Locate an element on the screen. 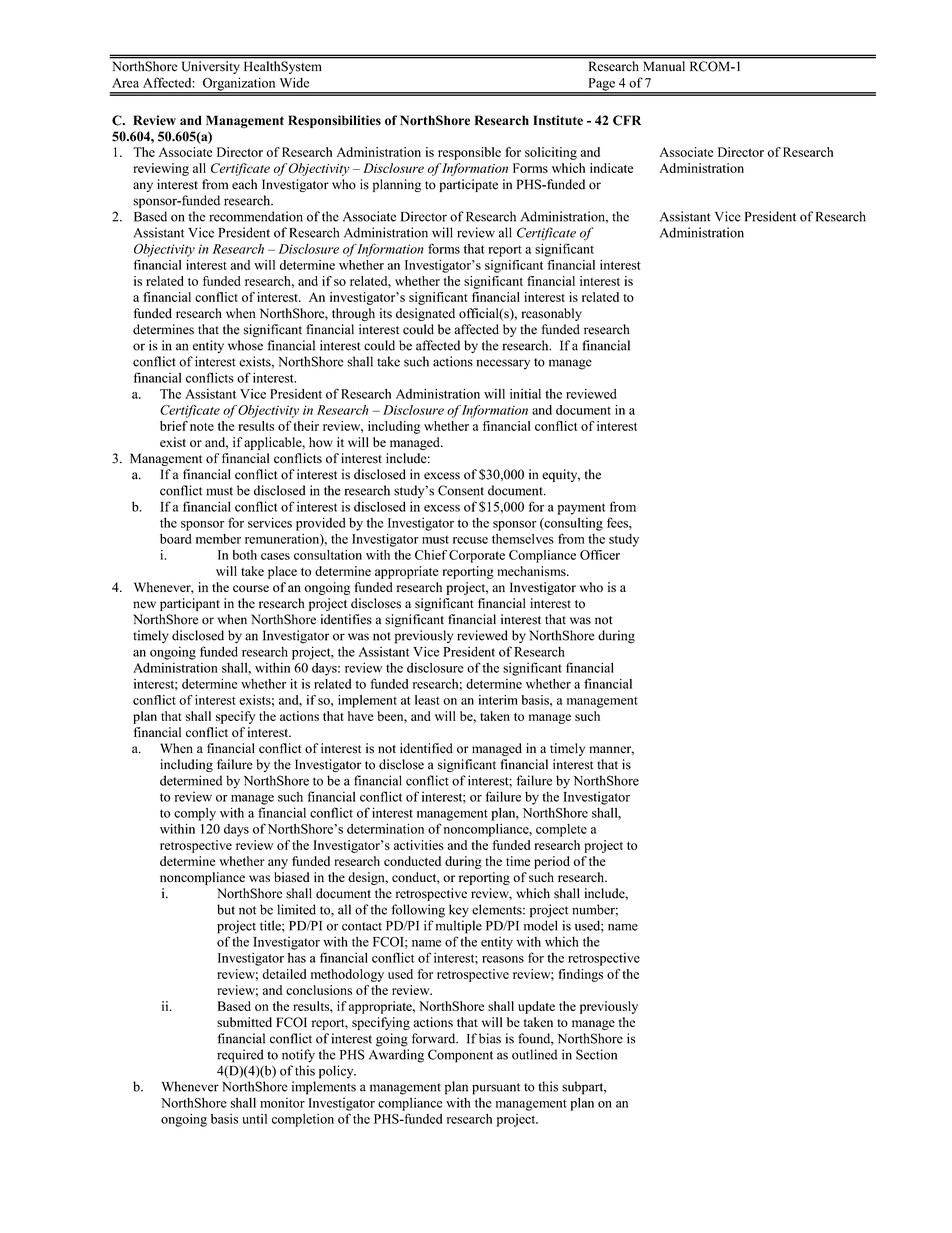 This screenshot has width=952, height=1233. reasonably is located at coordinates (551, 314).
